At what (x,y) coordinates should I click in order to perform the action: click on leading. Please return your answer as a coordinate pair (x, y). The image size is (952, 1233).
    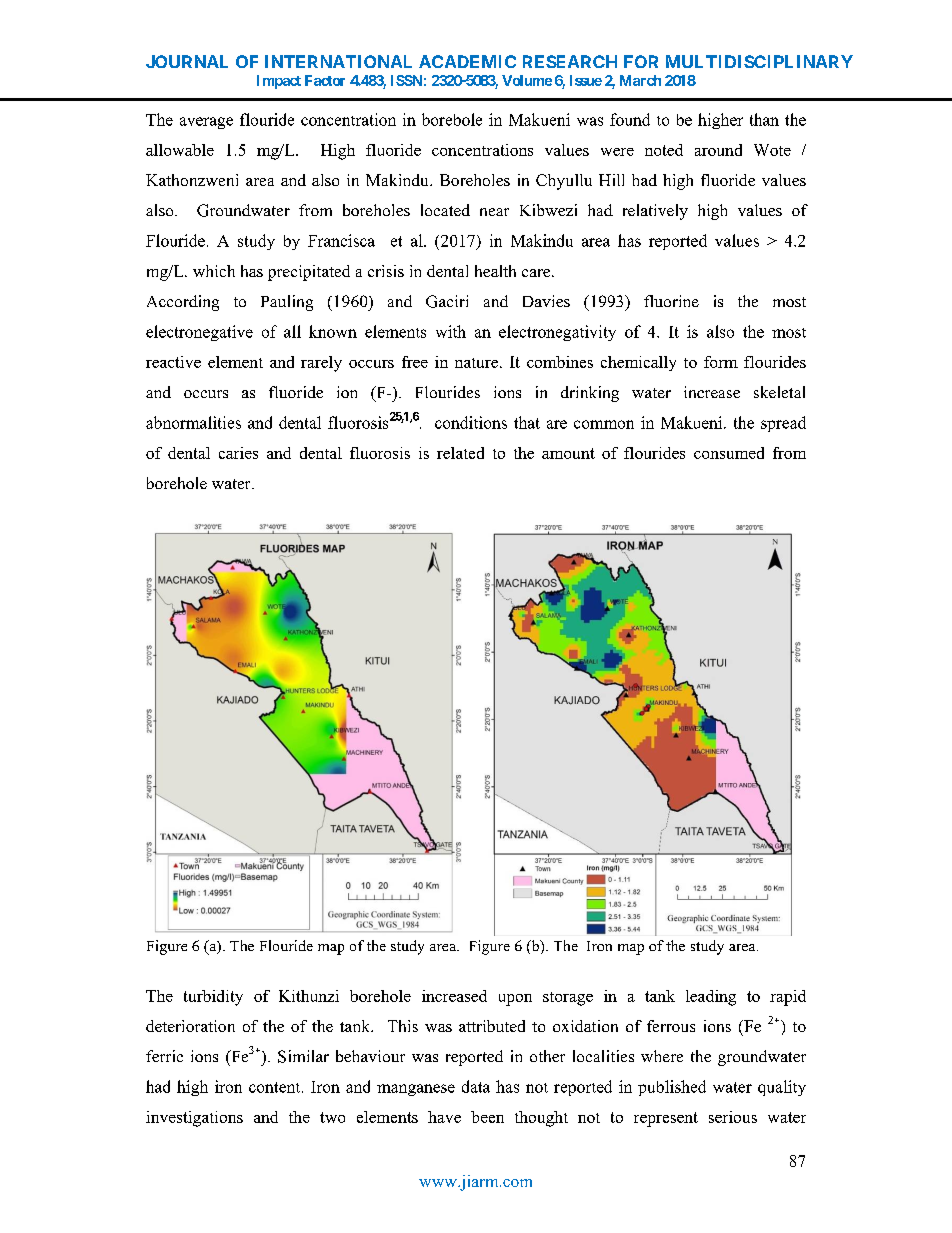
    Looking at the image, I should click on (711, 998).
